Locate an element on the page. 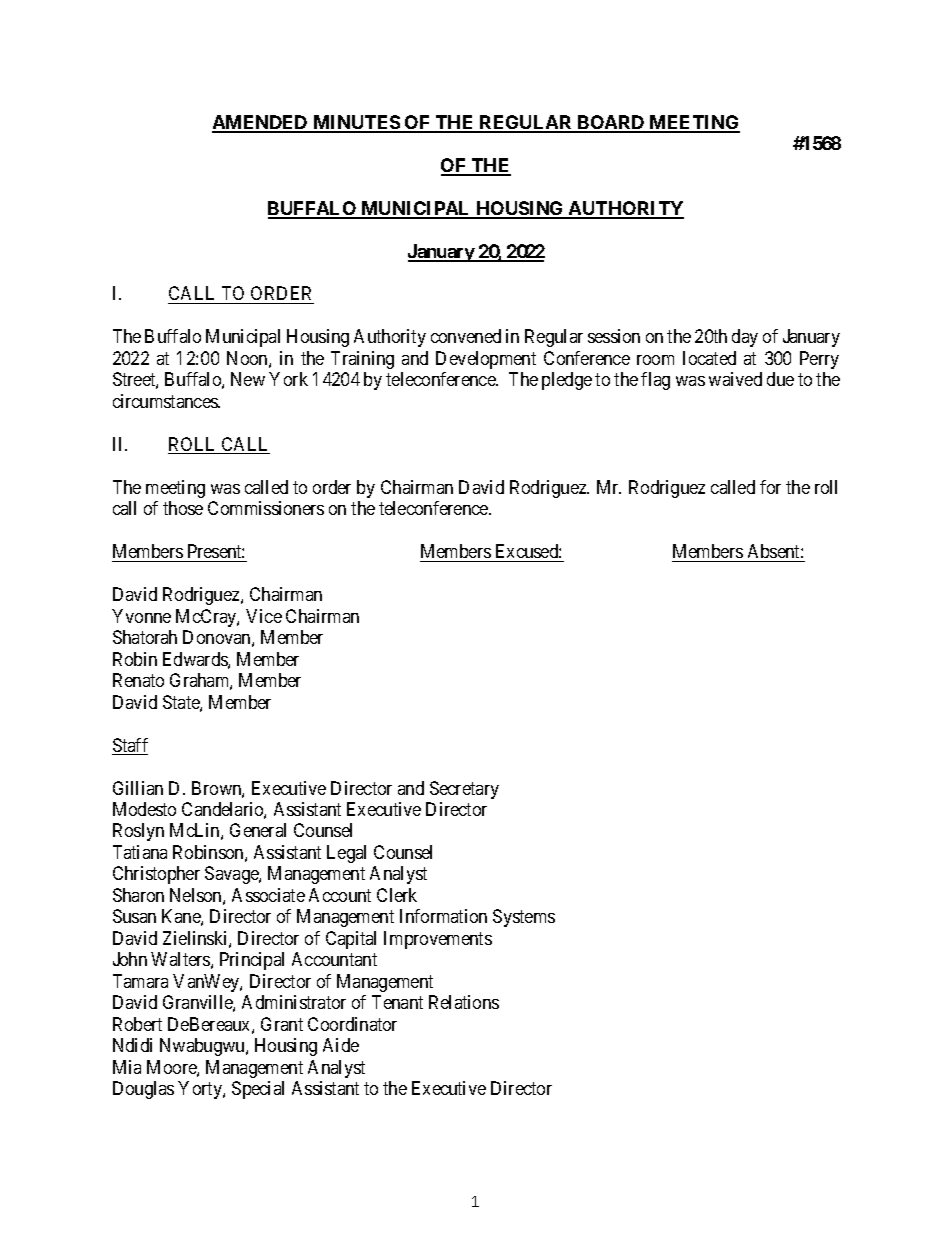  Systems is located at coordinates (524, 918).
